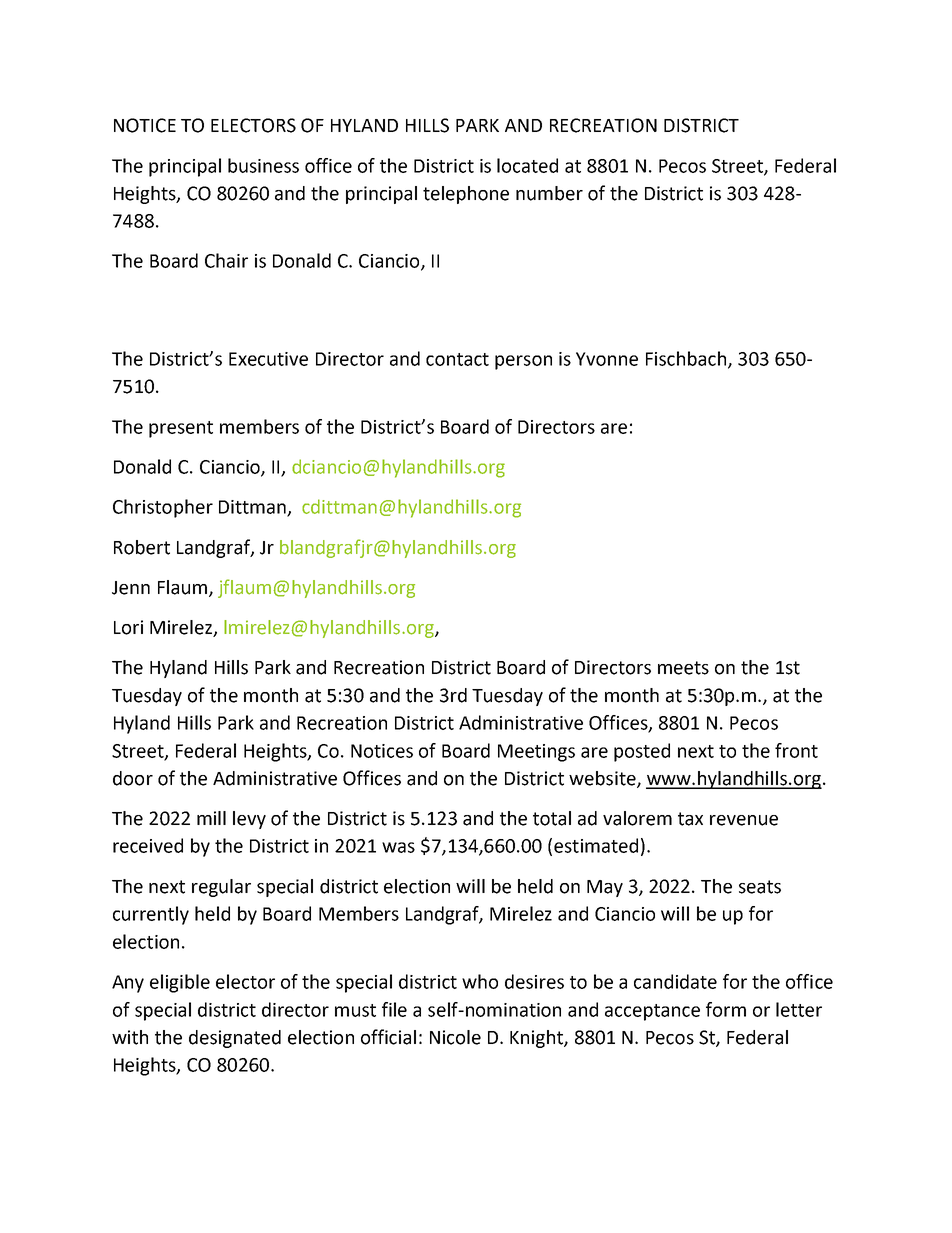 The width and height of the image is (952, 1233). Describe the element at coordinates (131, 588) in the image. I see `Jenn` at that location.
